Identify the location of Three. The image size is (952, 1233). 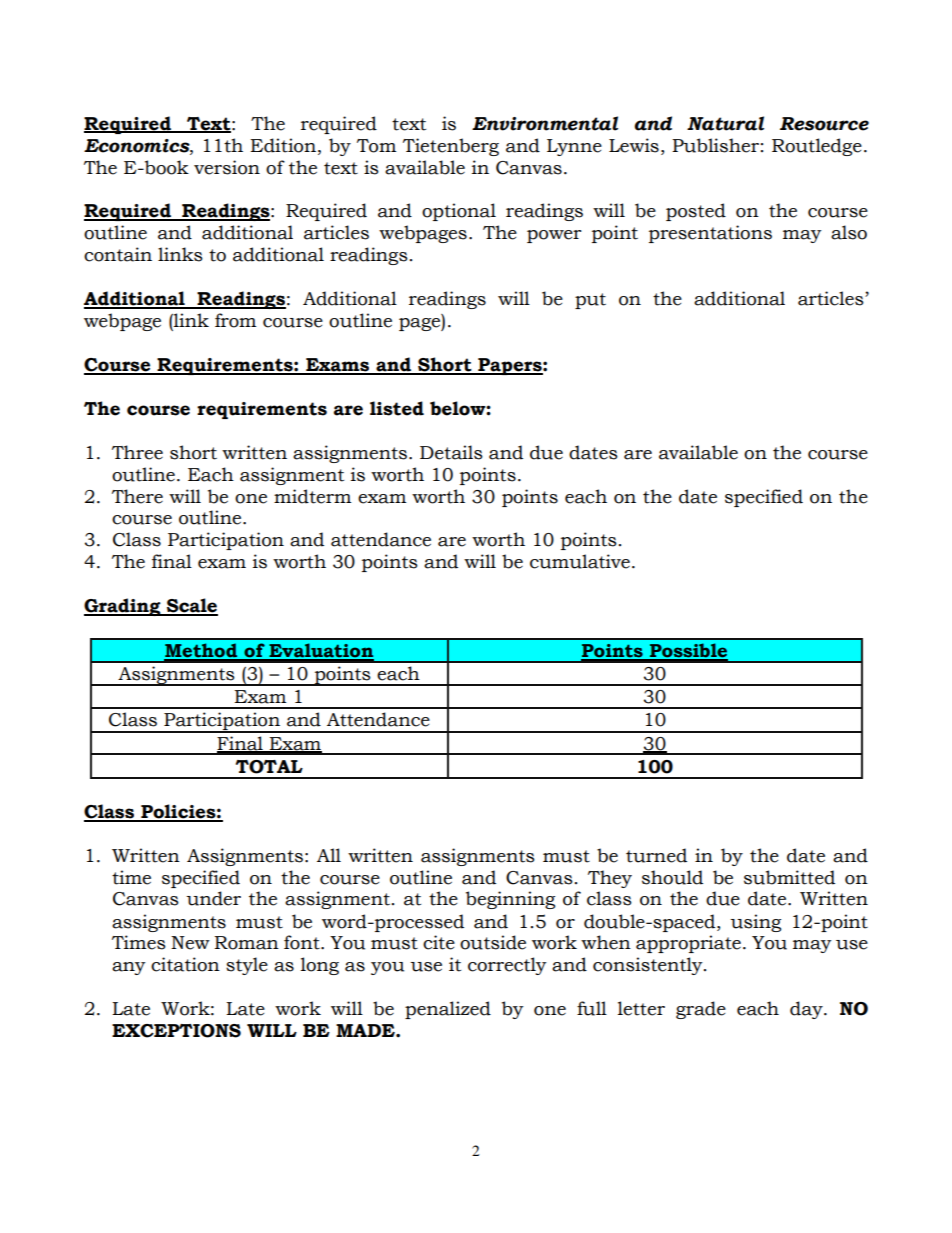
(137, 452).
